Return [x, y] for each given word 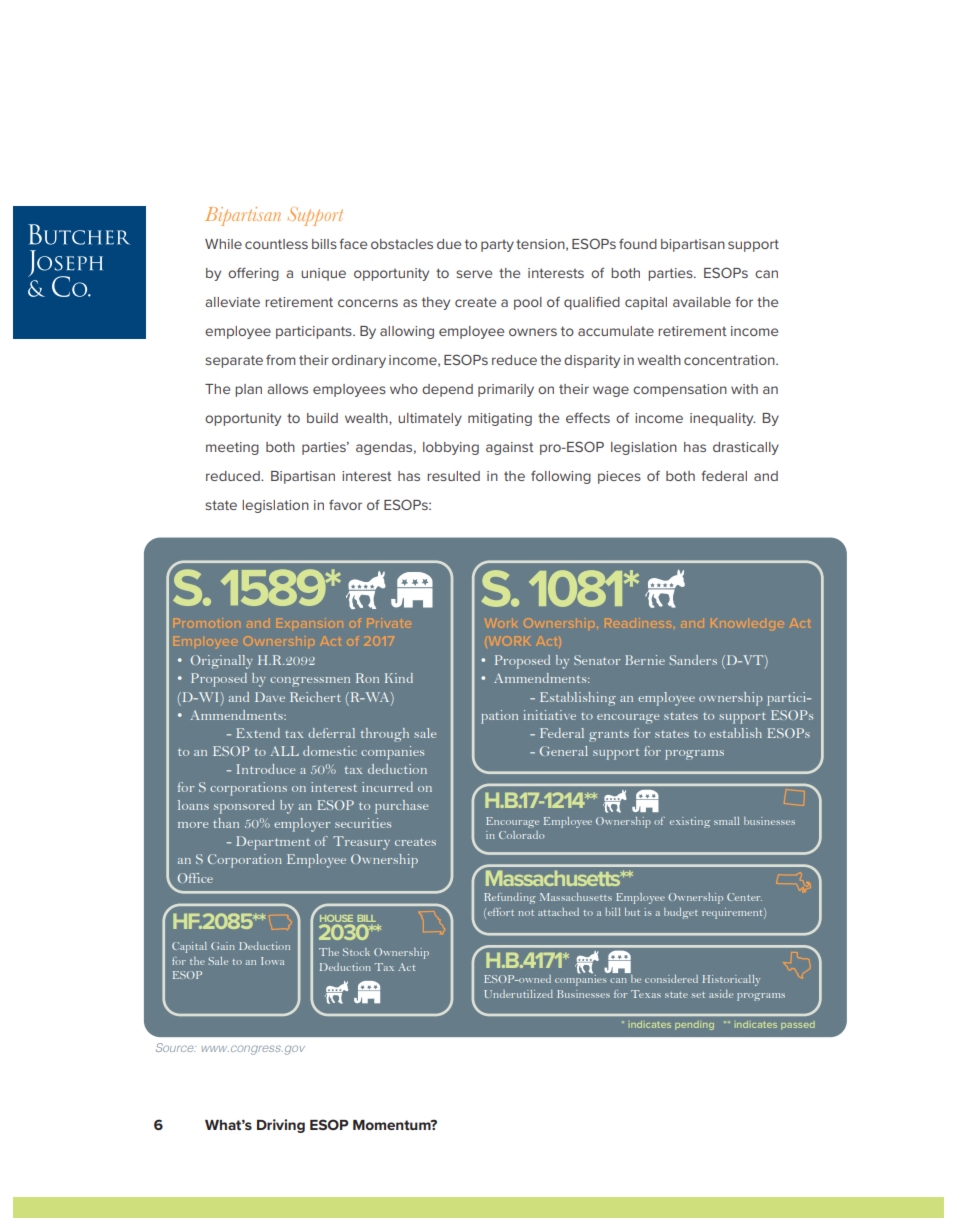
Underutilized [518, 994]
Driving [281, 1126]
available [702, 302]
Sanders [693, 660]
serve [474, 274]
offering [253, 274]
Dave [270, 697]
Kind [399, 678]
